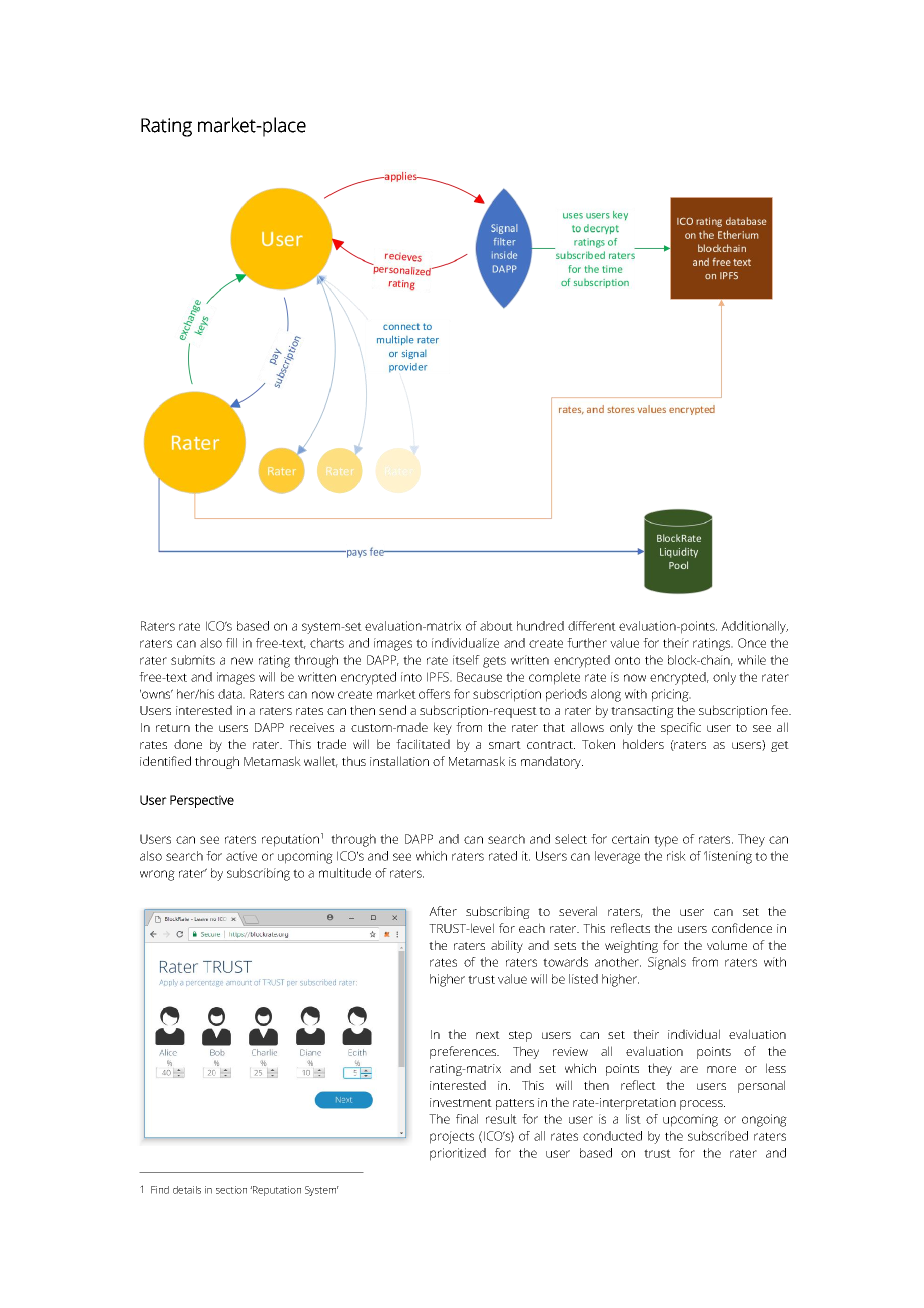 The image size is (924, 1308). Describe the element at coordinates (231, 643) in the page. I see `fill` at that location.
